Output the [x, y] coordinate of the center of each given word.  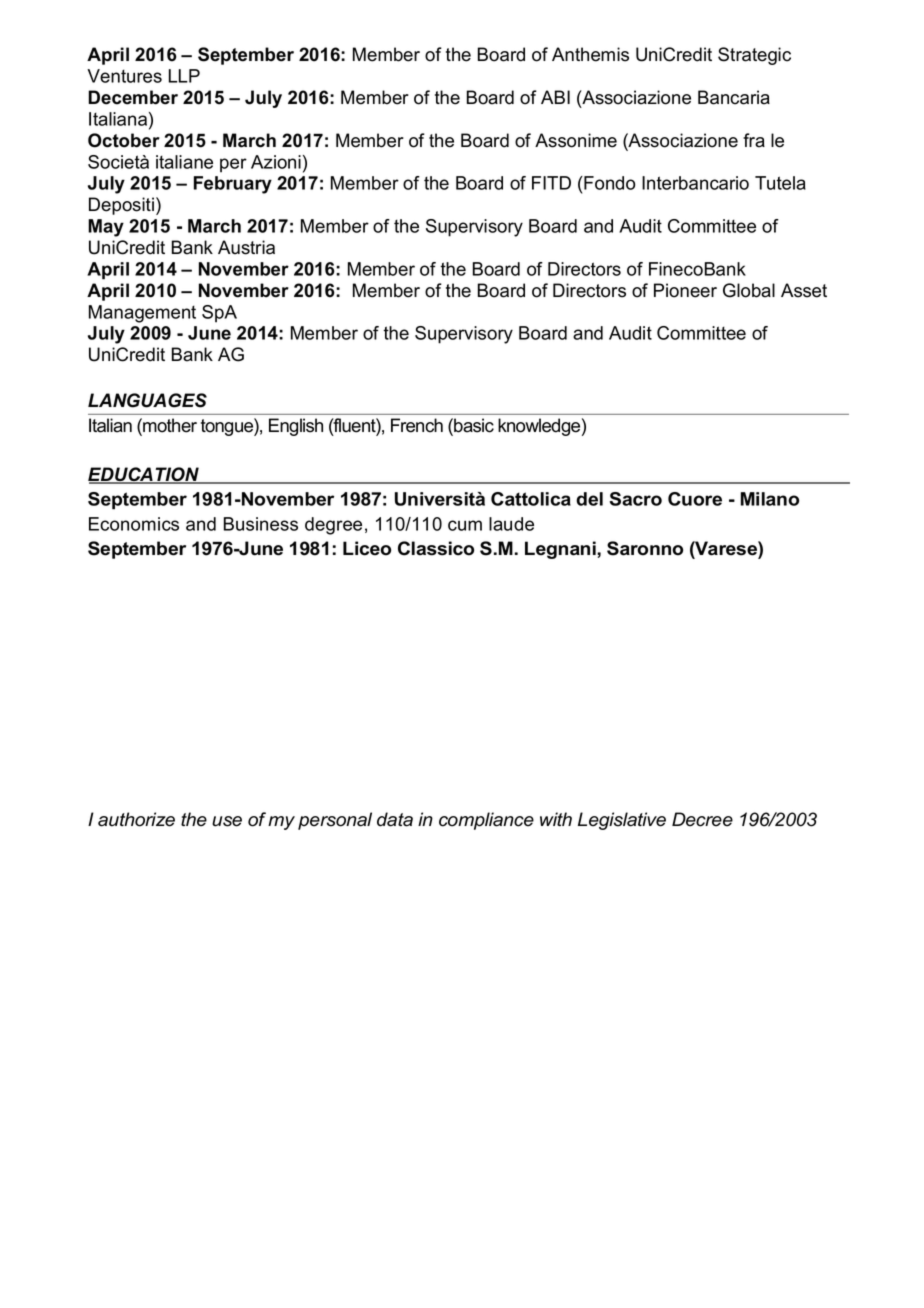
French [417, 425]
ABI [555, 97]
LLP [184, 76]
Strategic [754, 56]
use [227, 821]
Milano [770, 499]
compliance [486, 821]
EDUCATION [145, 475]
